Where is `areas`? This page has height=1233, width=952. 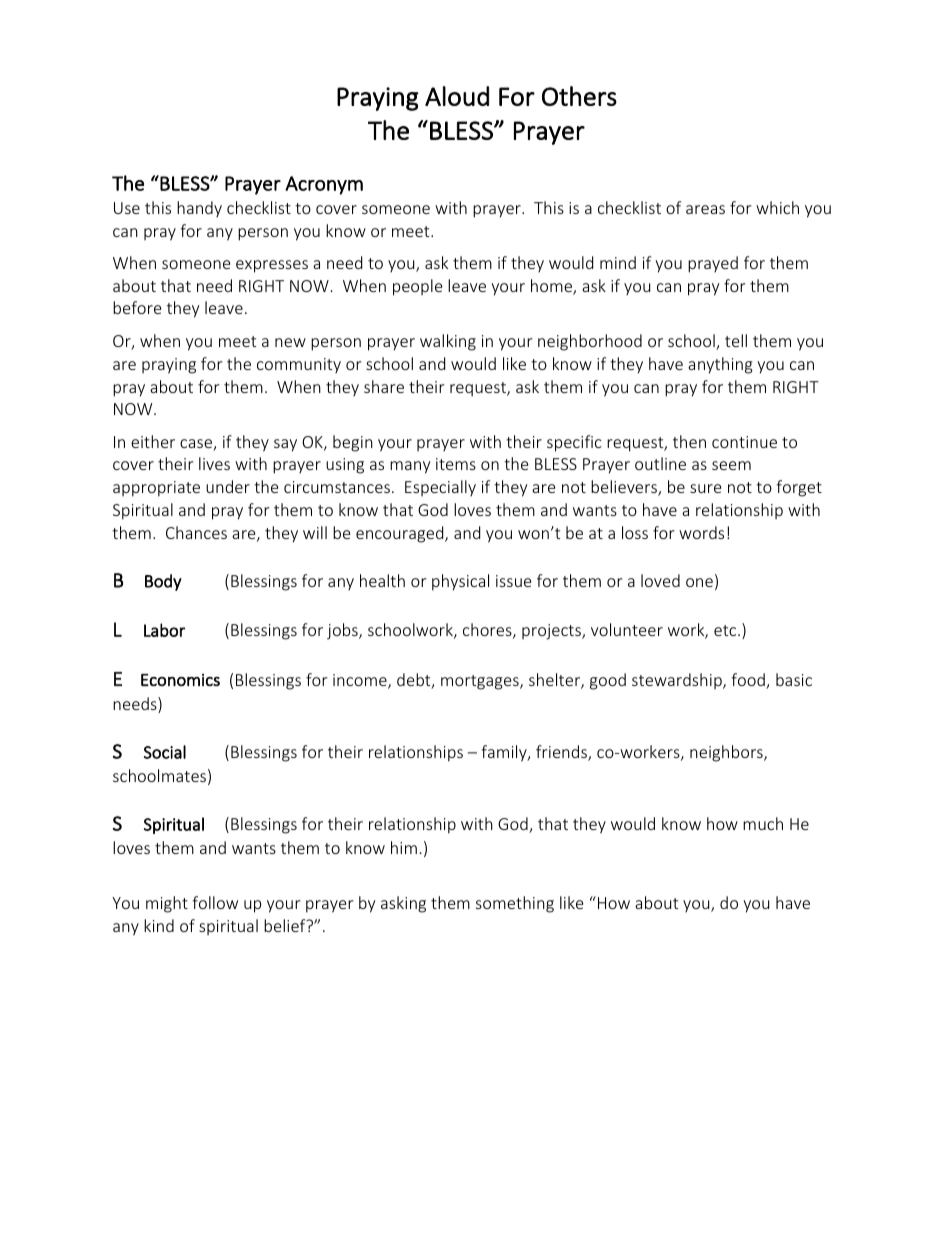
areas is located at coordinates (705, 209).
